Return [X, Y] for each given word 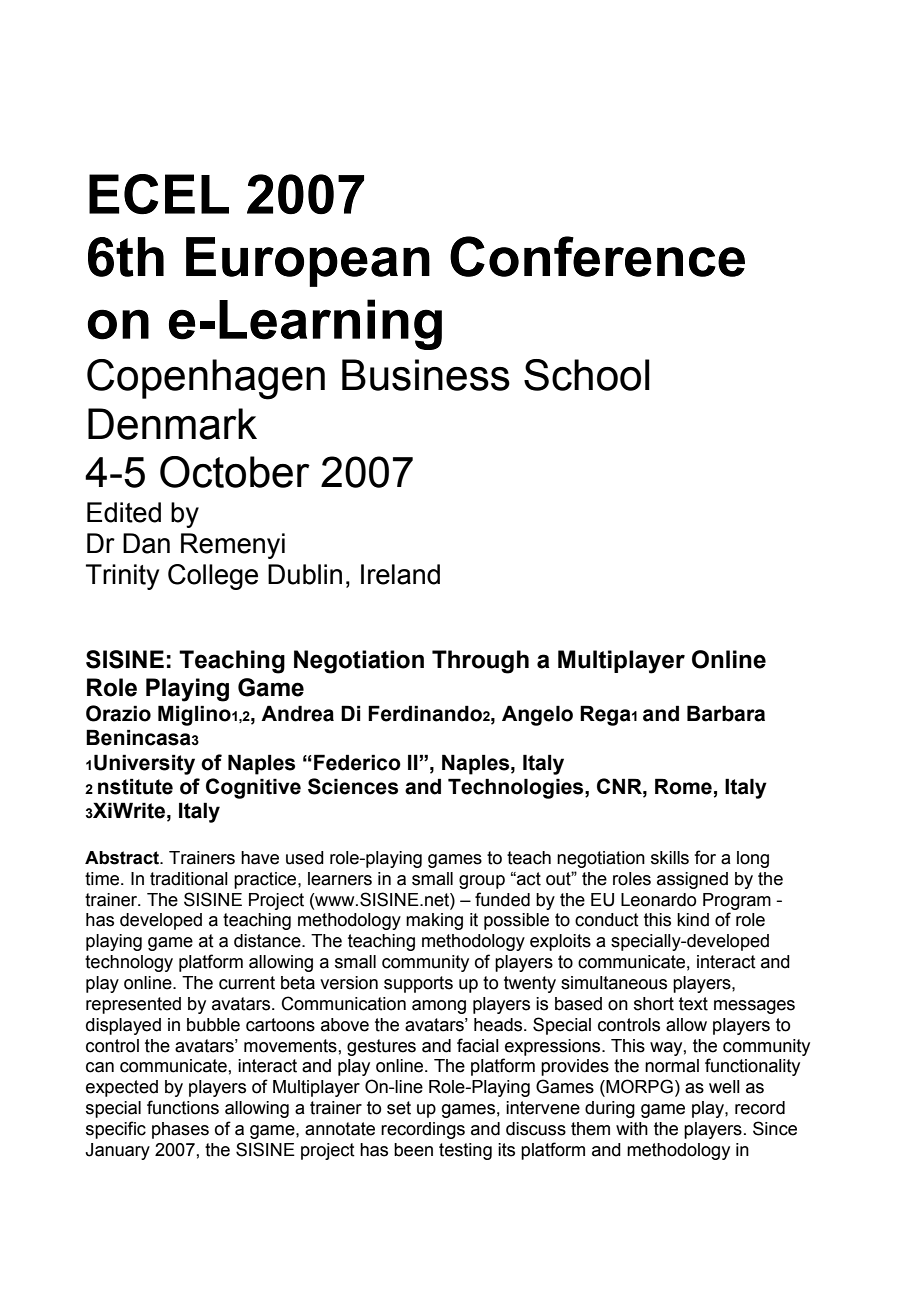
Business [426, 375]
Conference [597, 256]
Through [480, 662]
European [308, 262]
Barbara [726, 713]
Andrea [297, 713]
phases [180, 1130]
